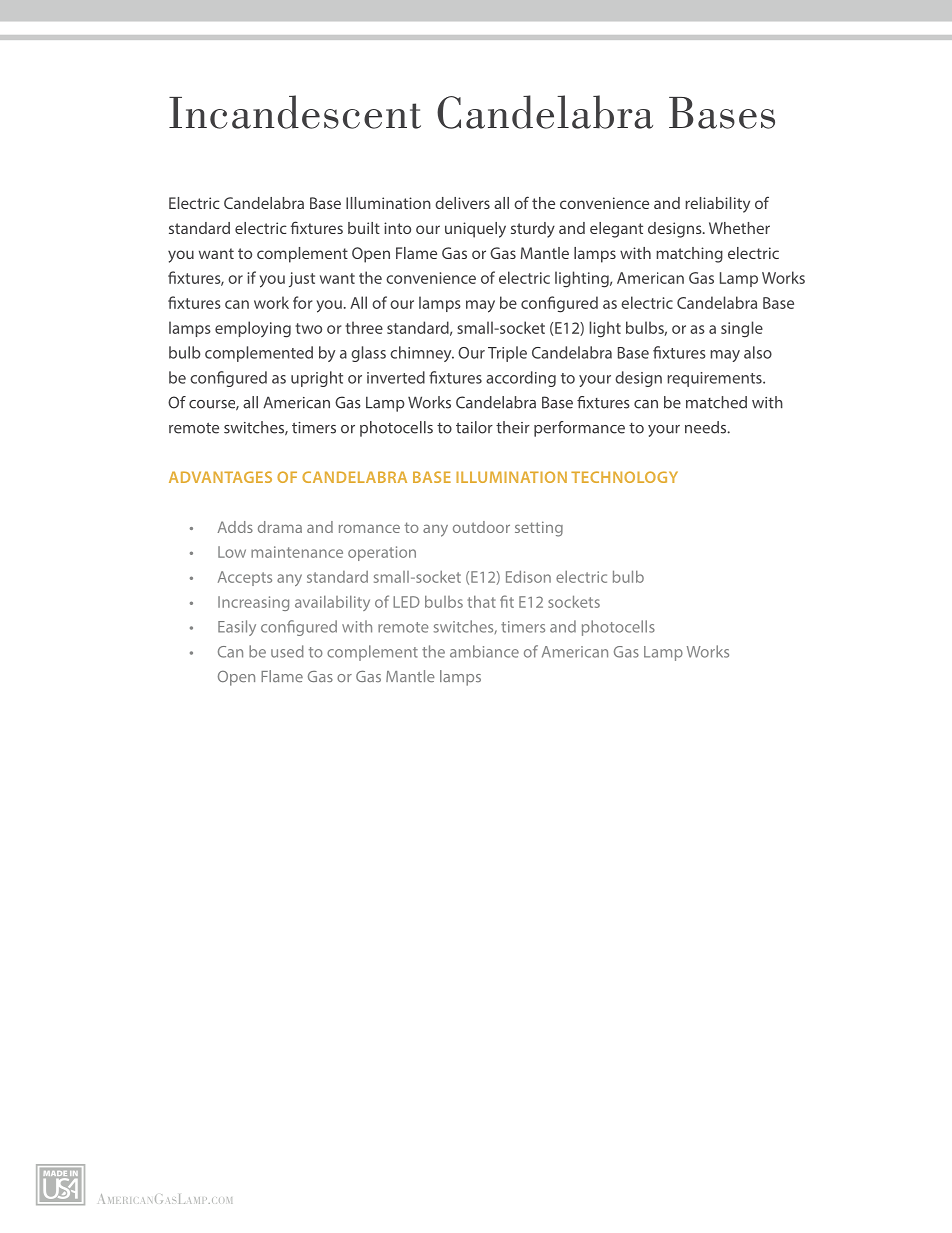 The image size is (952, 1233). What do you see at coordinates (287, 651) in the document?
I see `used` at bounding box center [287, 651].
